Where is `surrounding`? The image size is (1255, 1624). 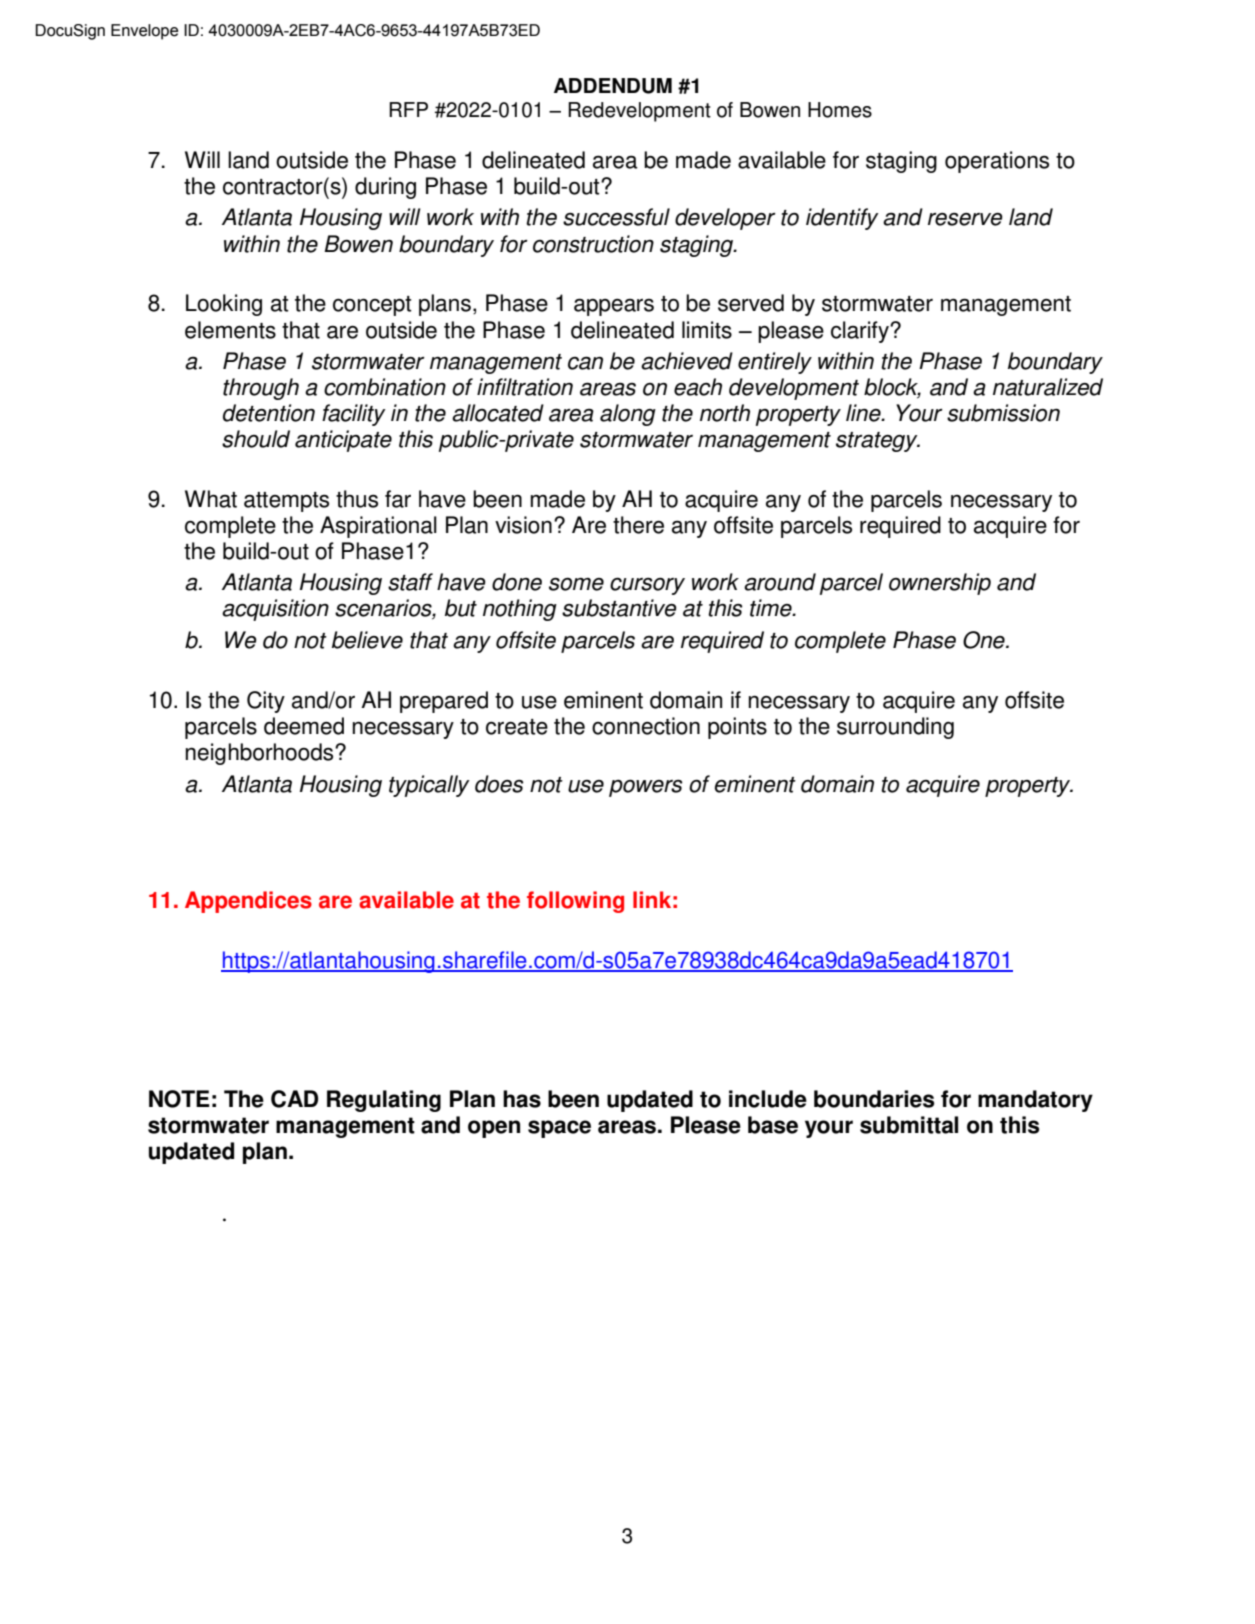
surrounding is located at coordinates (895, 728).
